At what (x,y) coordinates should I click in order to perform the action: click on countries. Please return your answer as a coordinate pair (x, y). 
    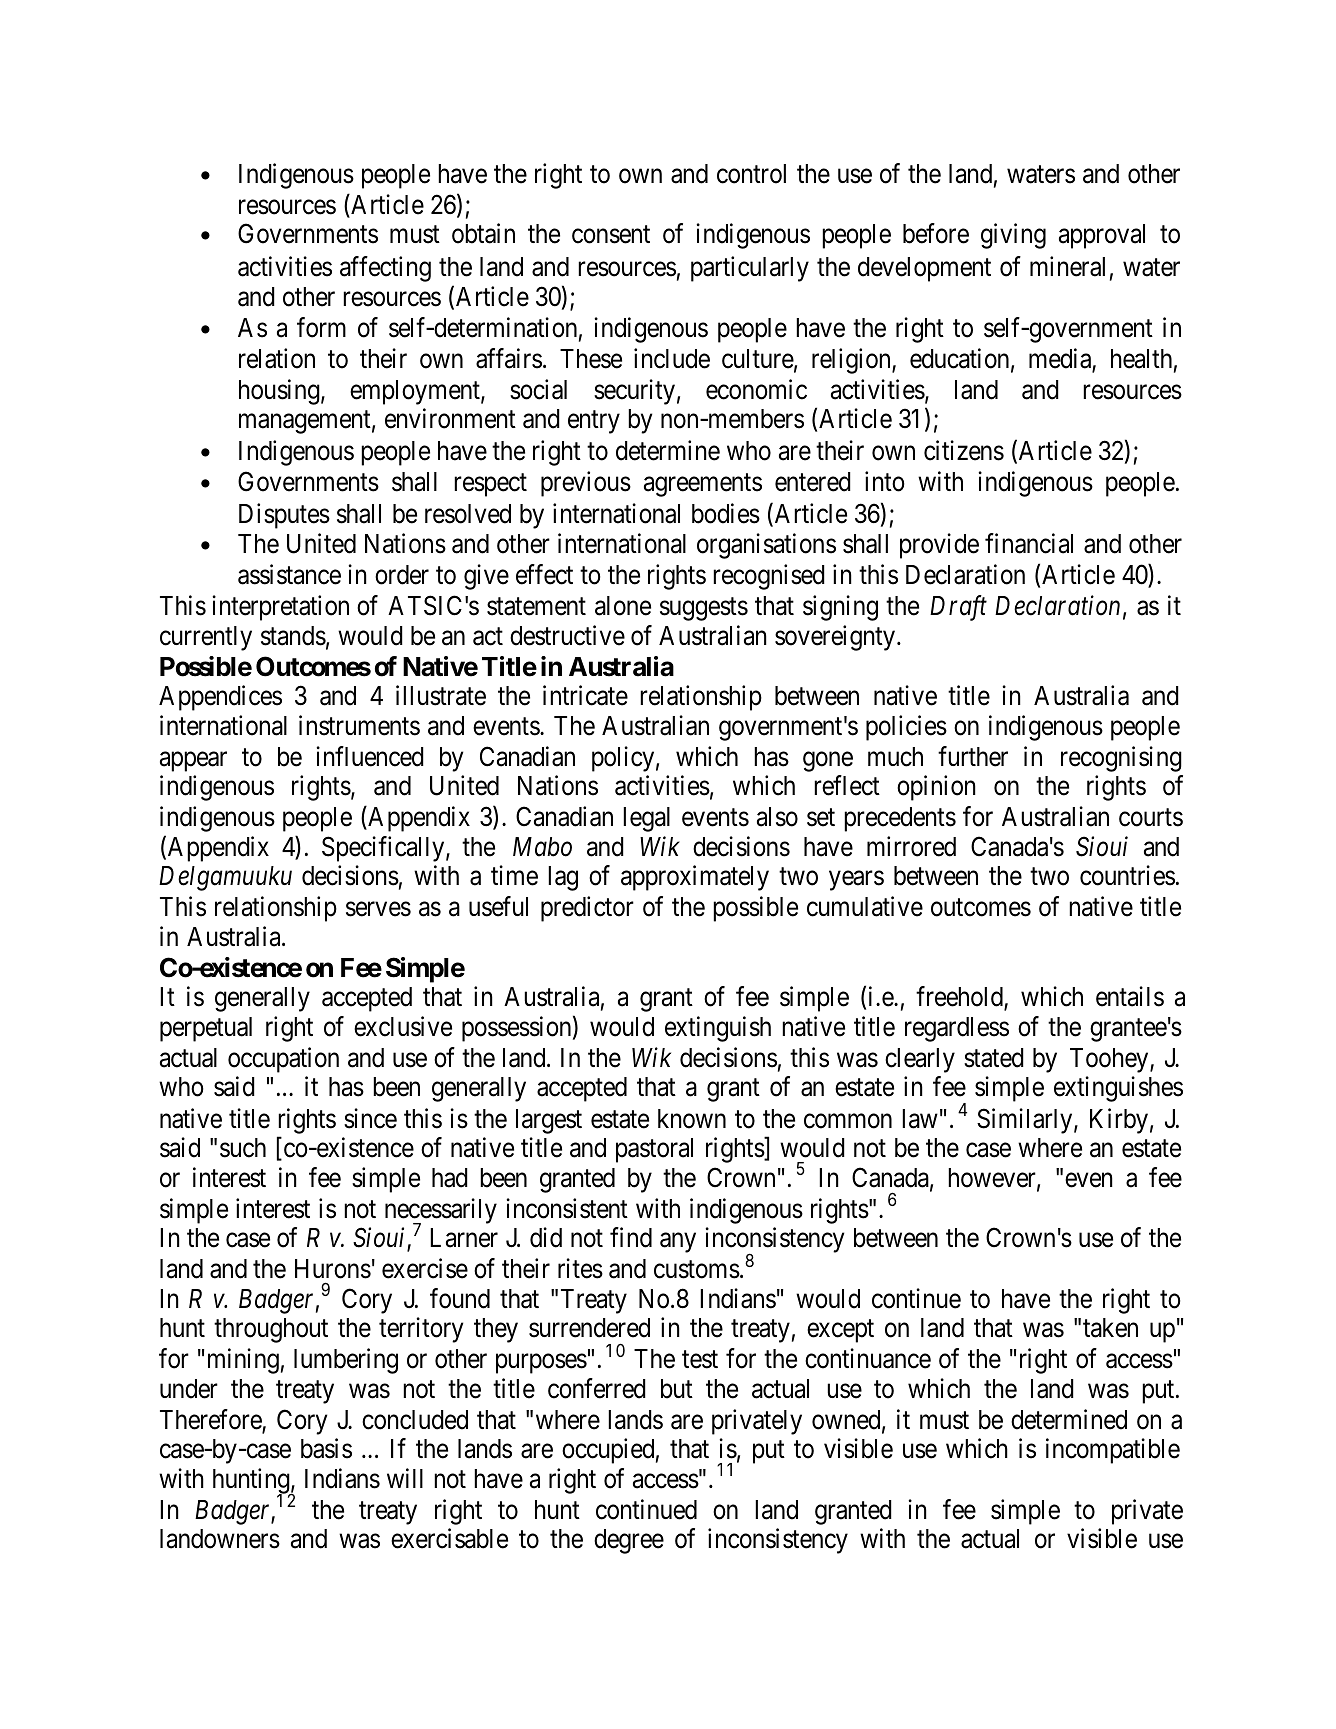
    Looking at the image, I should click on (1127, 875).
